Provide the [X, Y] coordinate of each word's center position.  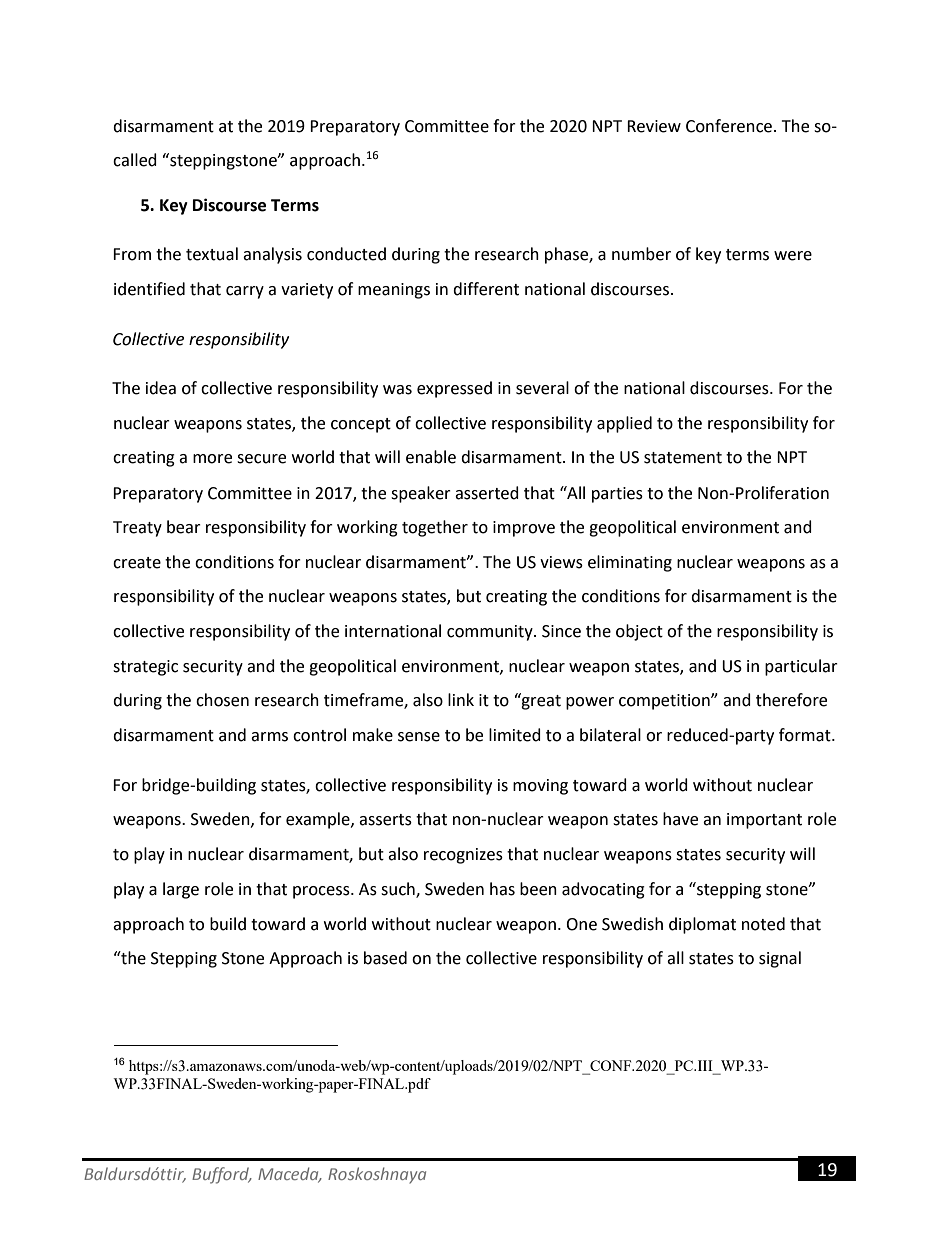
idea [161, 388]
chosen [222, 700]
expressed [454, 389]
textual [212, 254]
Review [654, 126]
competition [665, 702]
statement [683, 458]
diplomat [702, 925]
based [385, 958]
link [461, 699]
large [181, 890]
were [793, 256]
